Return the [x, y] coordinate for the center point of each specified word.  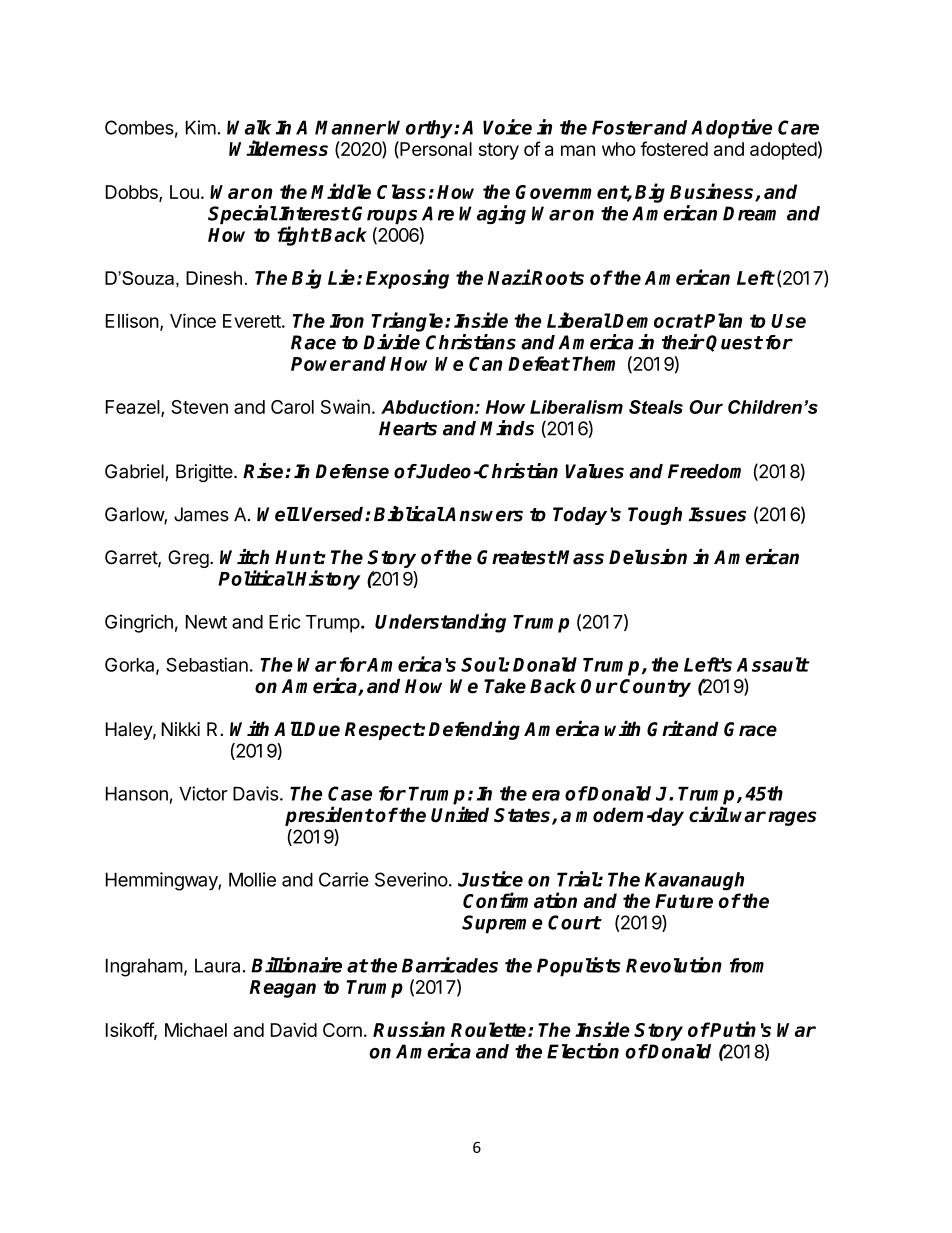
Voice [507, 127]
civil [709, 814]
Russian [409, 1029]
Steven [199, 407]
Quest [734, 343]
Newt [206, 622]
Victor [203, 793]
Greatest [516, 557]
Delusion [648, 557]
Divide [391, 342]
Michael [196, 1030]
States [523, 816]
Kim [201, 127]
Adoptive [731, 129]
